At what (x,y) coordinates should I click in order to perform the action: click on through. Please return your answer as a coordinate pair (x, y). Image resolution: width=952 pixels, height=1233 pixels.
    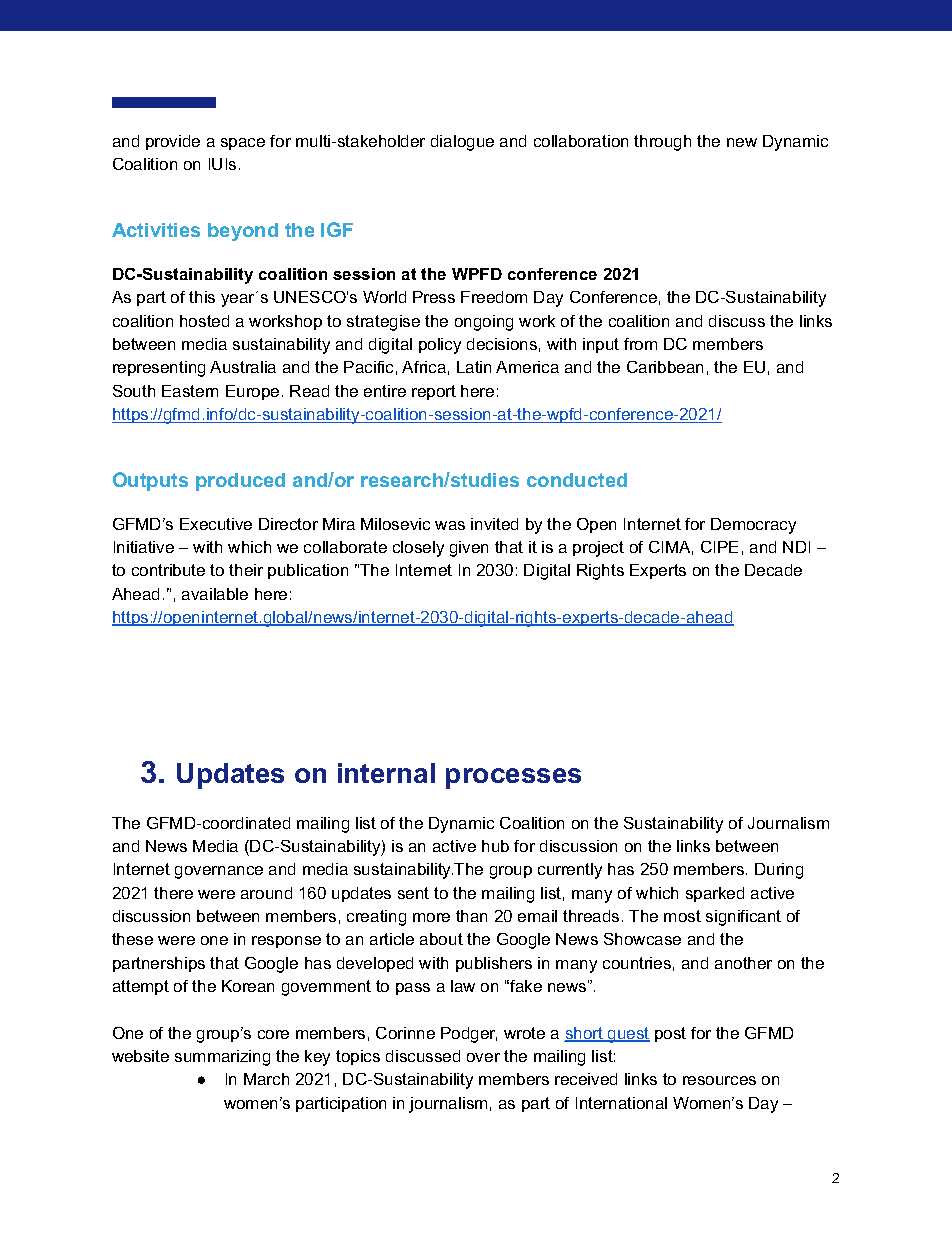
    Looking at the image, I should click on (662, 143).
